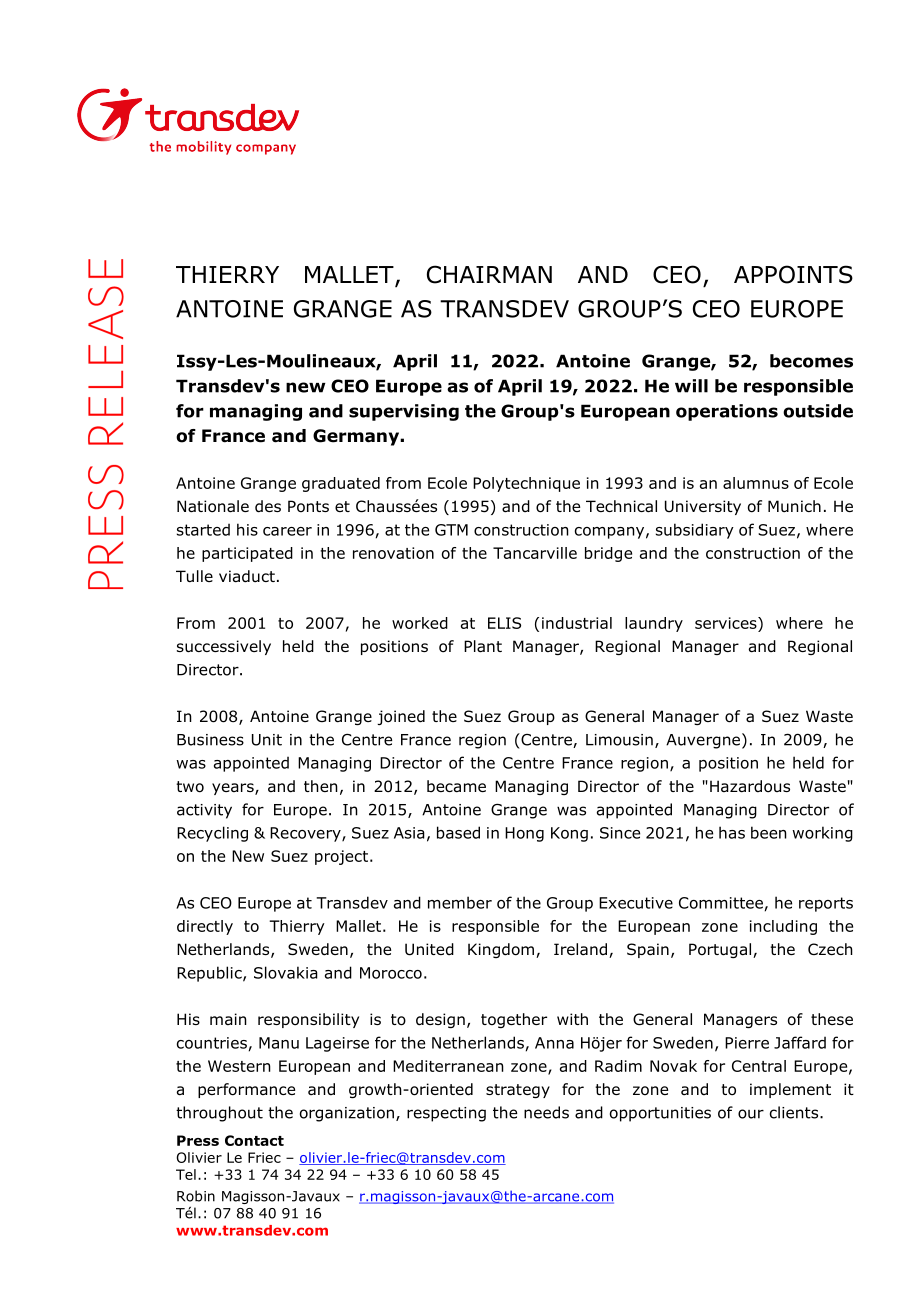  What do you see at coordinates (727, 623) in the page?
I see `services` at bounding box center [727, 623].
